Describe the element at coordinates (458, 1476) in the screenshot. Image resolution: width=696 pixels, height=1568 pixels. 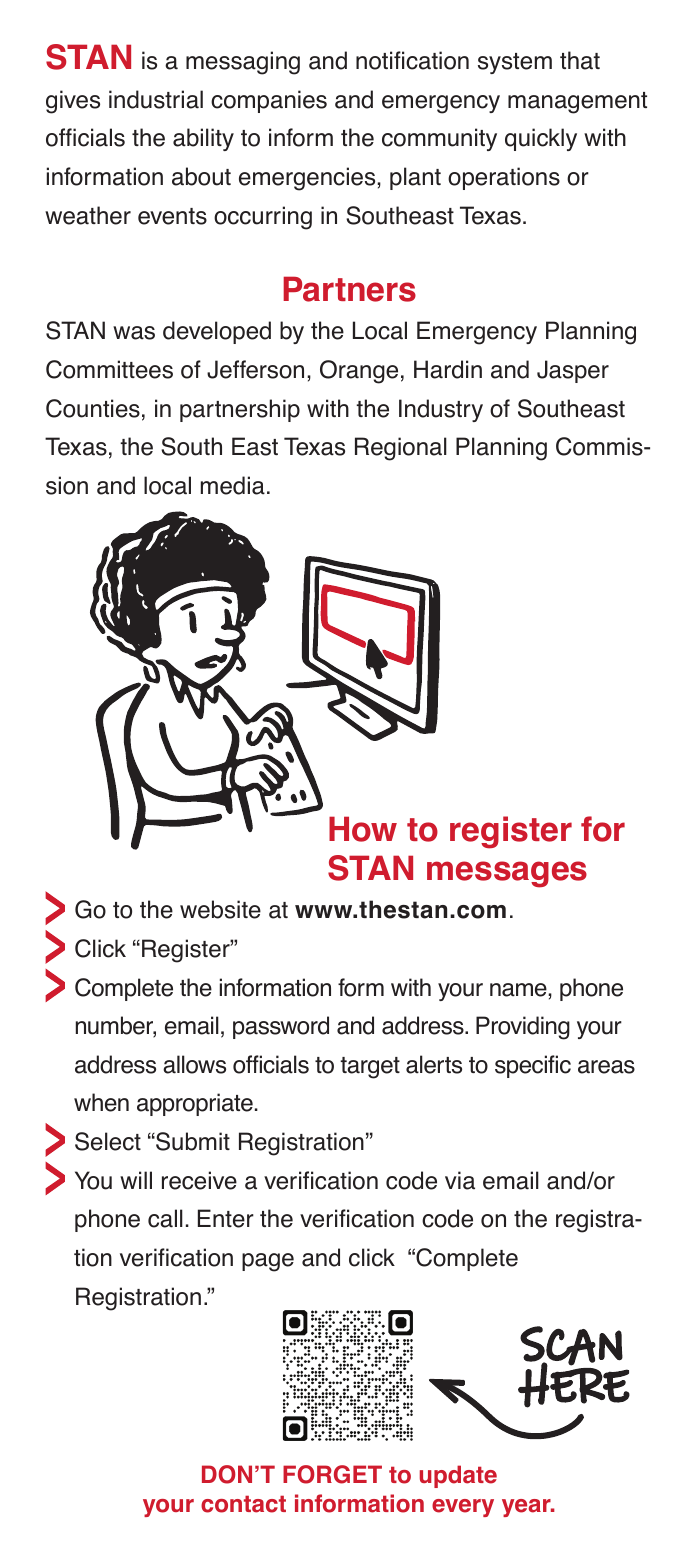
I see `update` at that location.
